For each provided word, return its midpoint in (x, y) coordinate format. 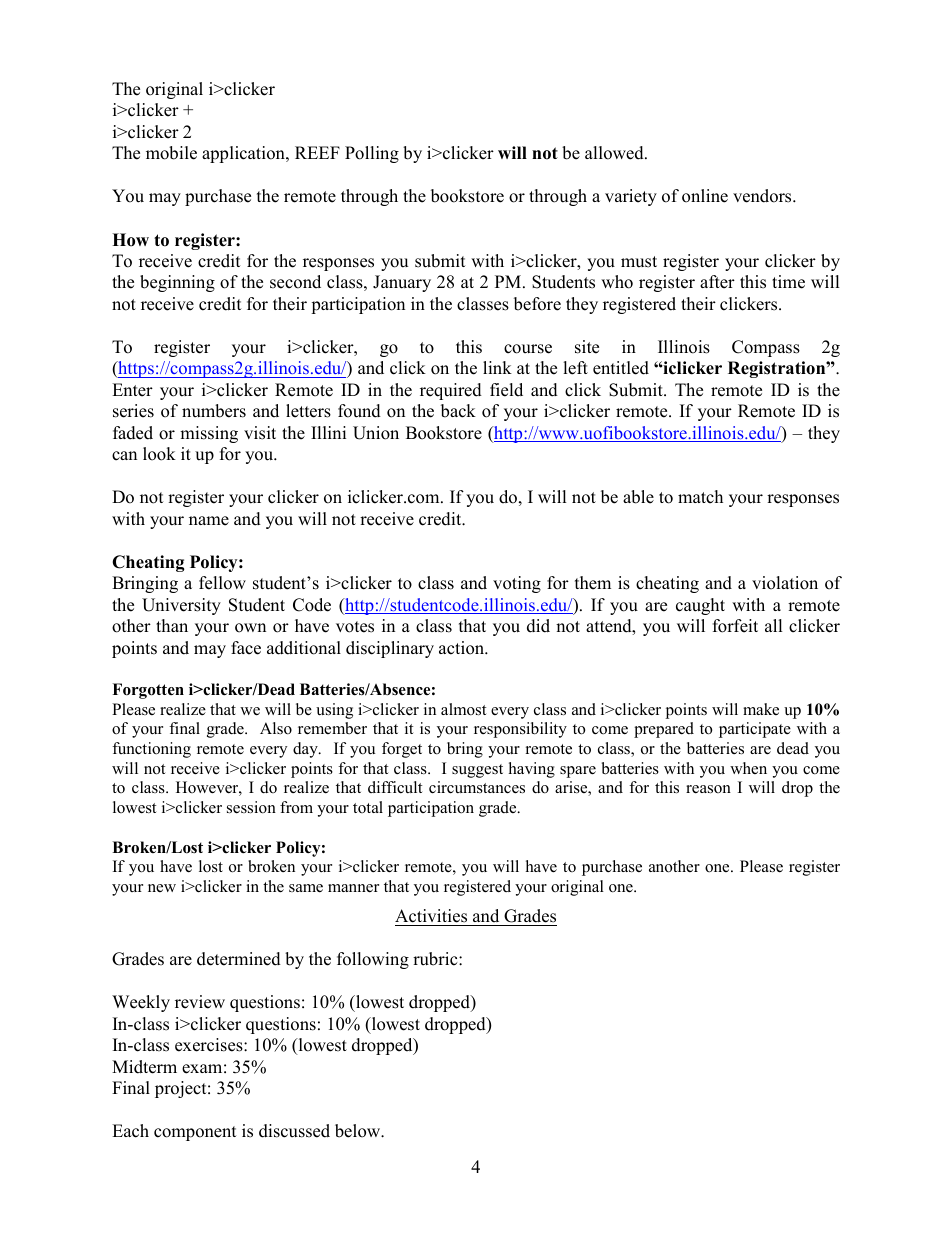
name (209, 521)
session (251, 807)
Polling (372, 154)
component (195, 1133)
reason (708, 789)
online (705, 196)
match (700, 497)
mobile (171, 153)
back (458, 411)
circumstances (477, 787)
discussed (294, 1131)
